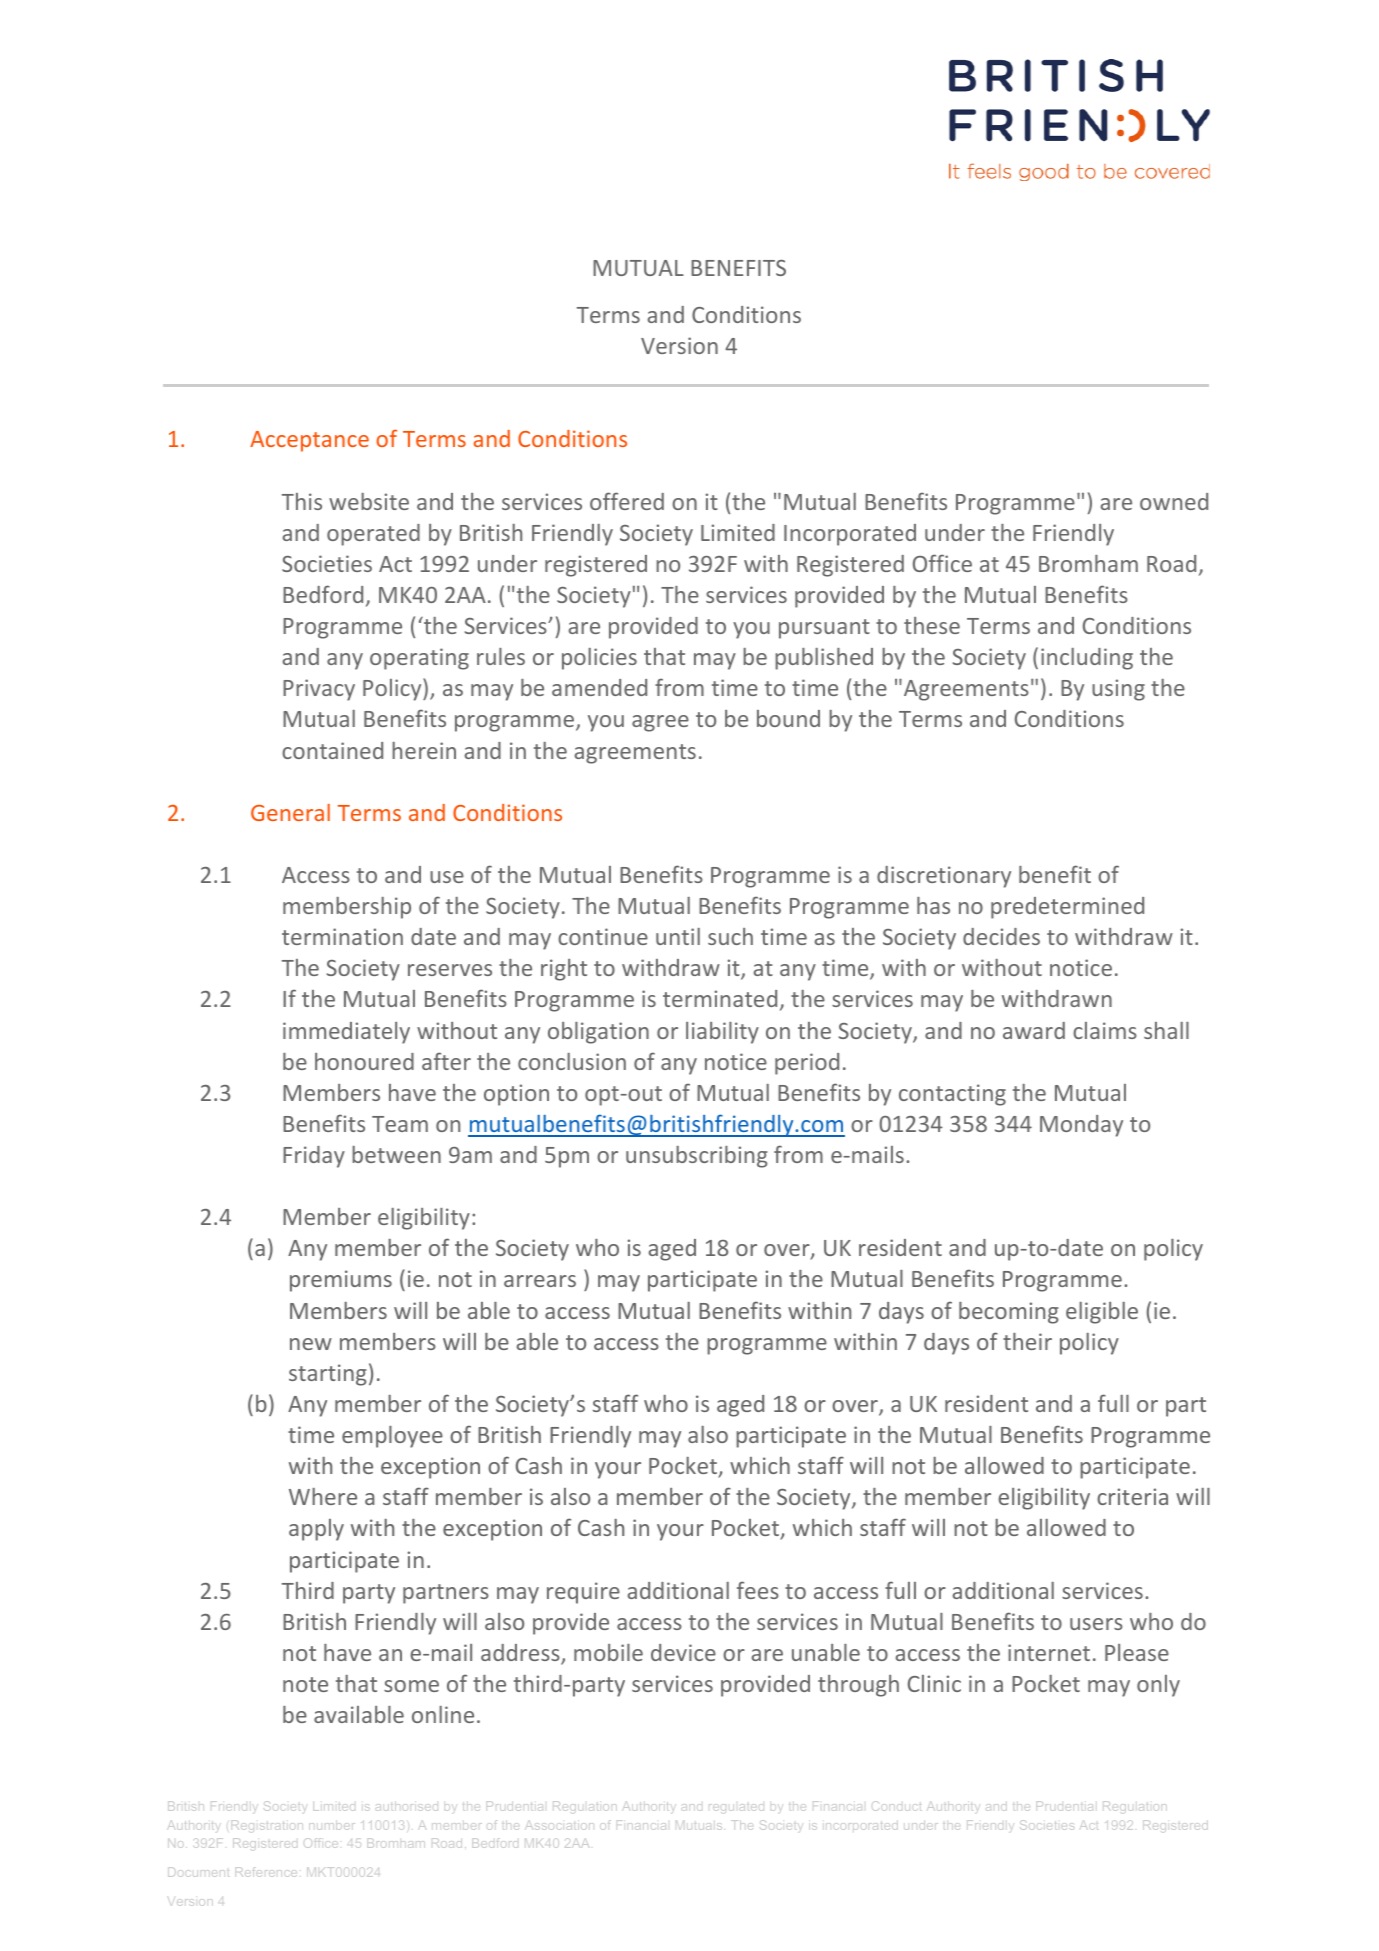  I want to click on offered, so click(627, 501).
